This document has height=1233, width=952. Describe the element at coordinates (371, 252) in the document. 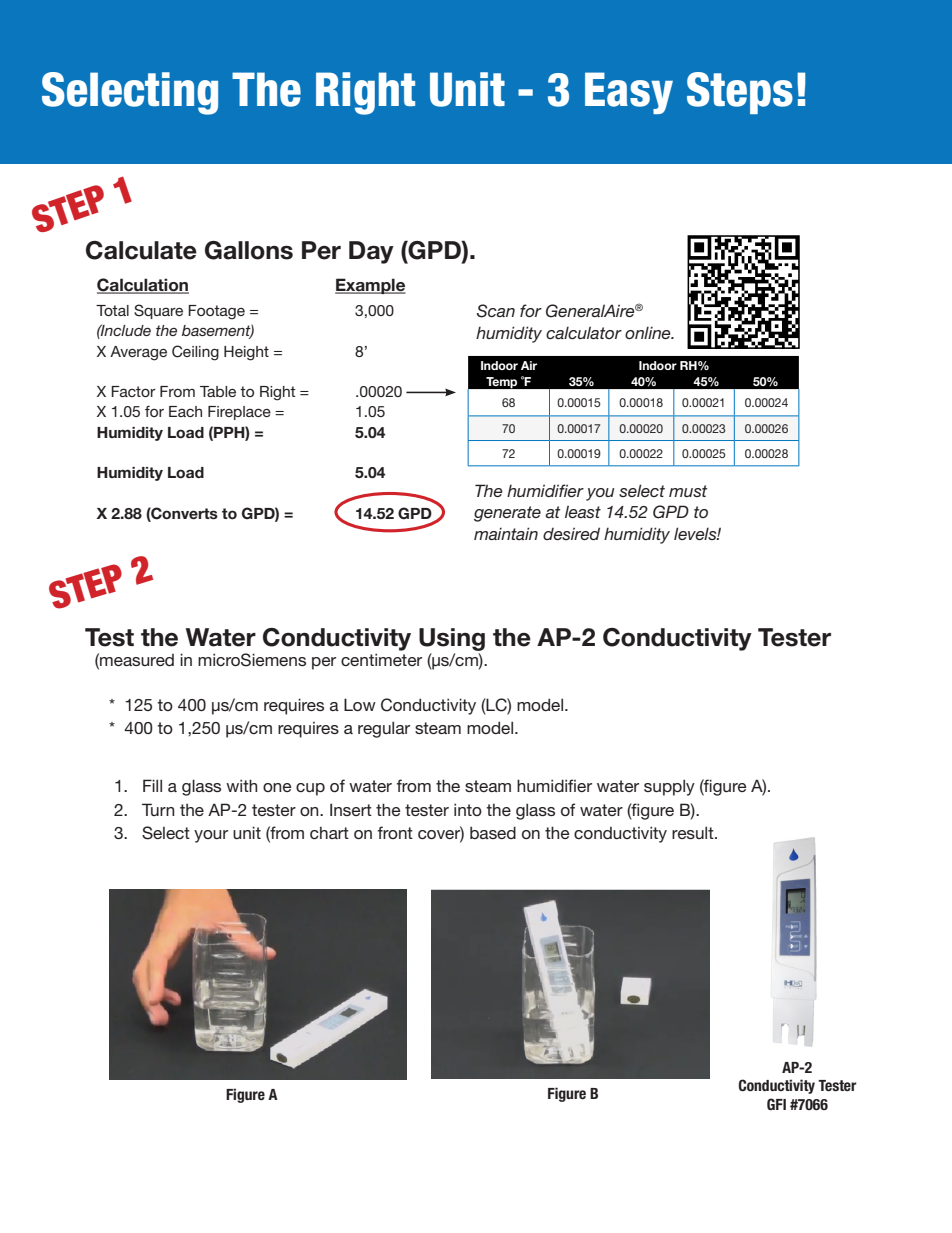

I see `Day` at that location.
